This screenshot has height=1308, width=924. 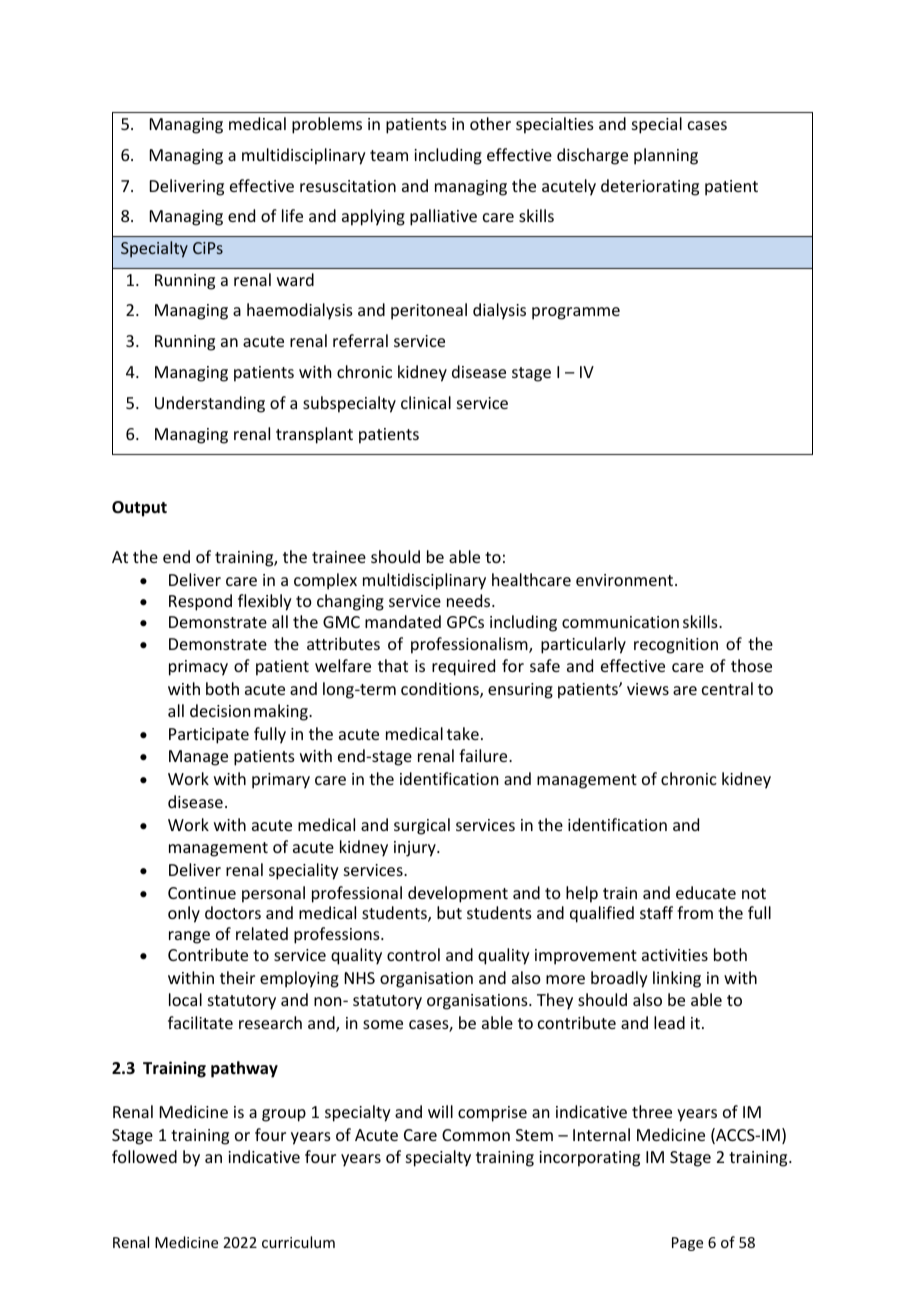 I want to click on injury, so click(x=416, y=849).
